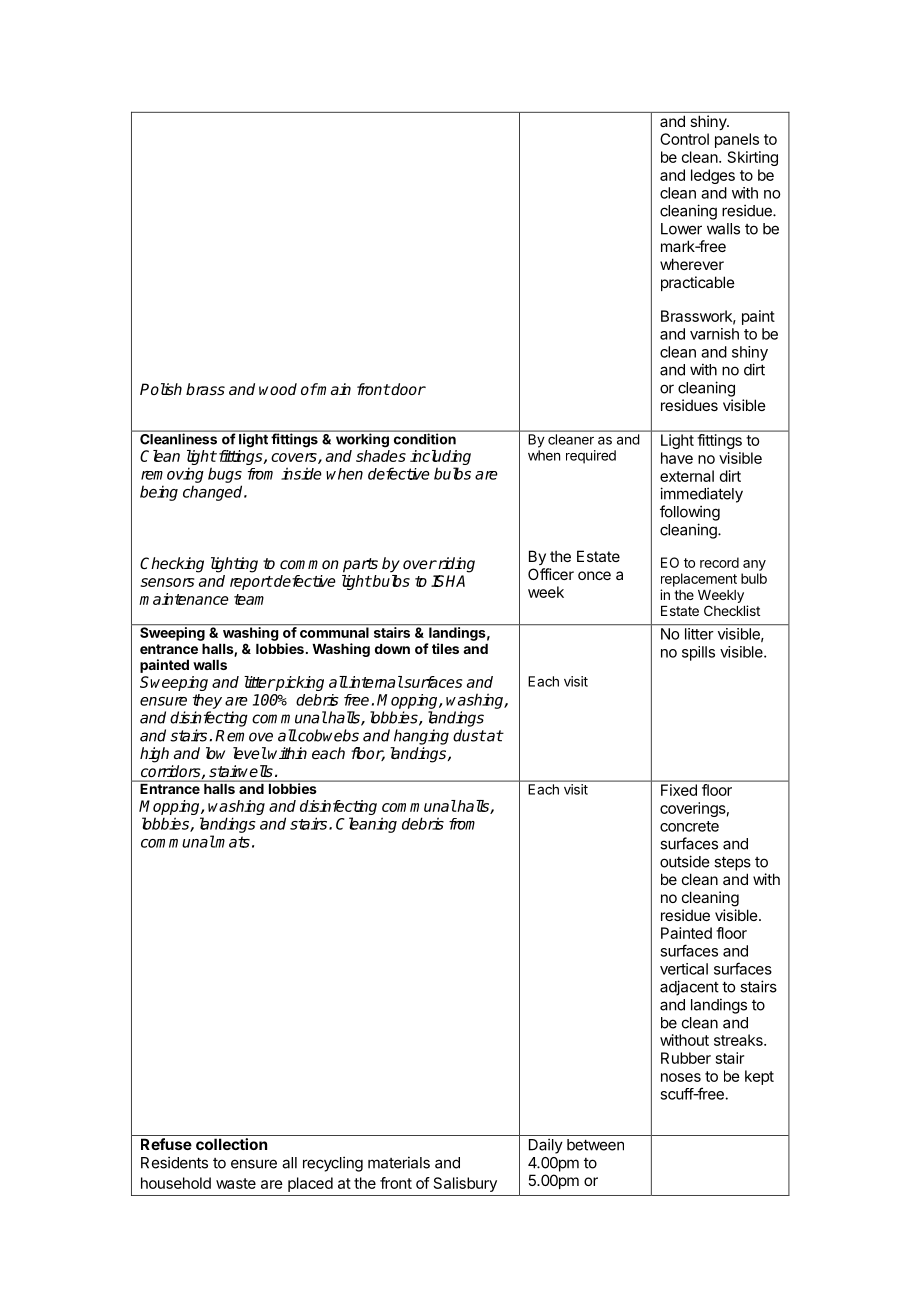  Describe the element at coordinates (465, 1184) in the screenshot. I see `Salisbury` at that location.
